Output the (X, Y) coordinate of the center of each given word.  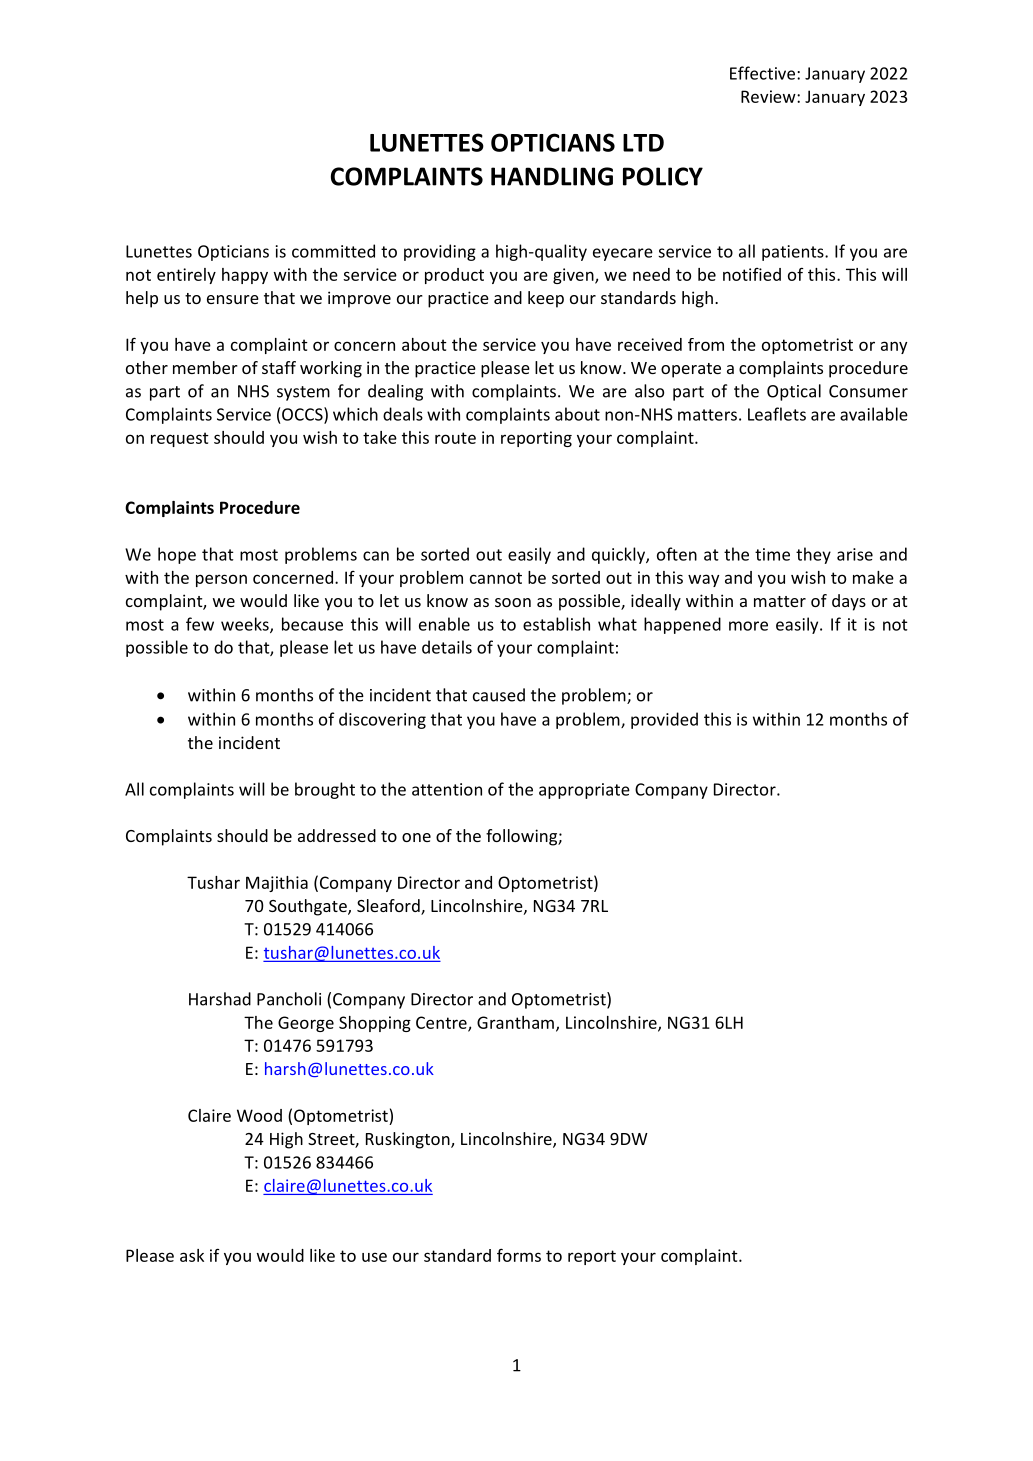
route (455, 438)
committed (333, 251)
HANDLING (552, 176)
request (180, 439)
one (416, 837)
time (772, 554)
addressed (337, 835)
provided (664, 720)
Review (769, 96)
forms (519, 1255)
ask (192, 1255)
